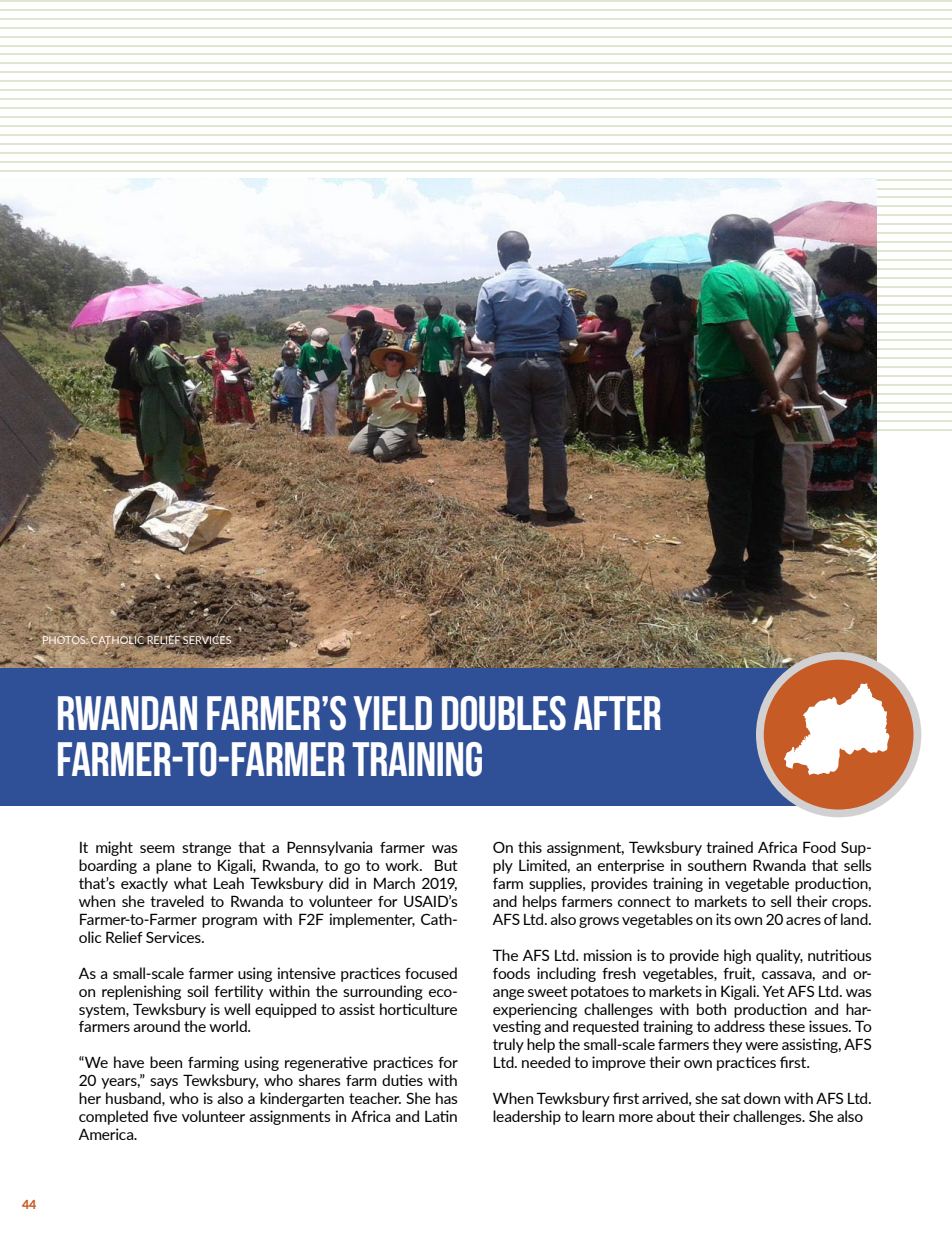  I want to click on Doubles, so click(504, 713).
